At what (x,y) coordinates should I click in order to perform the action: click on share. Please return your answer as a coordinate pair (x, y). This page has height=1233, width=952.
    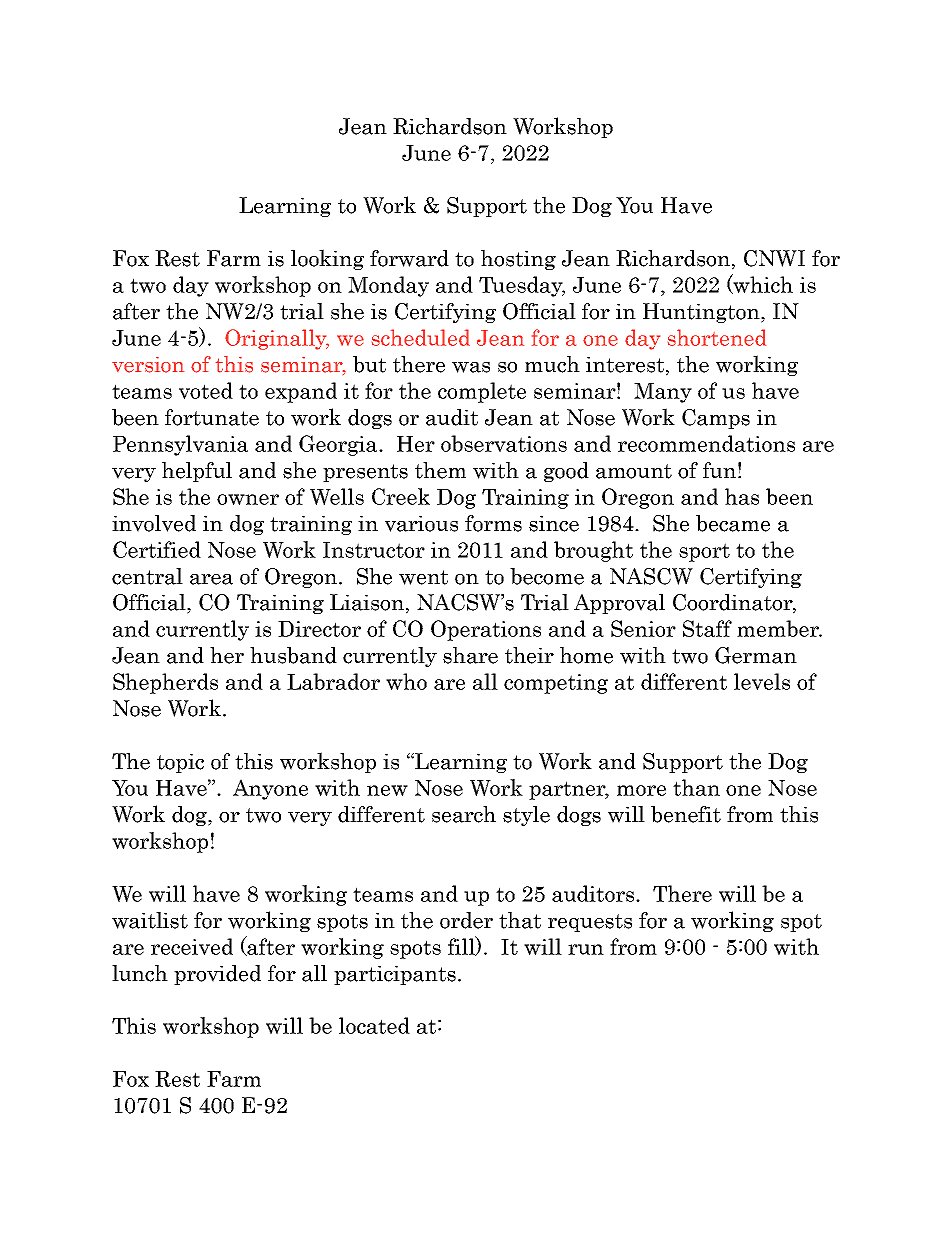
    Looking at the image, I should click on (470, 655).
